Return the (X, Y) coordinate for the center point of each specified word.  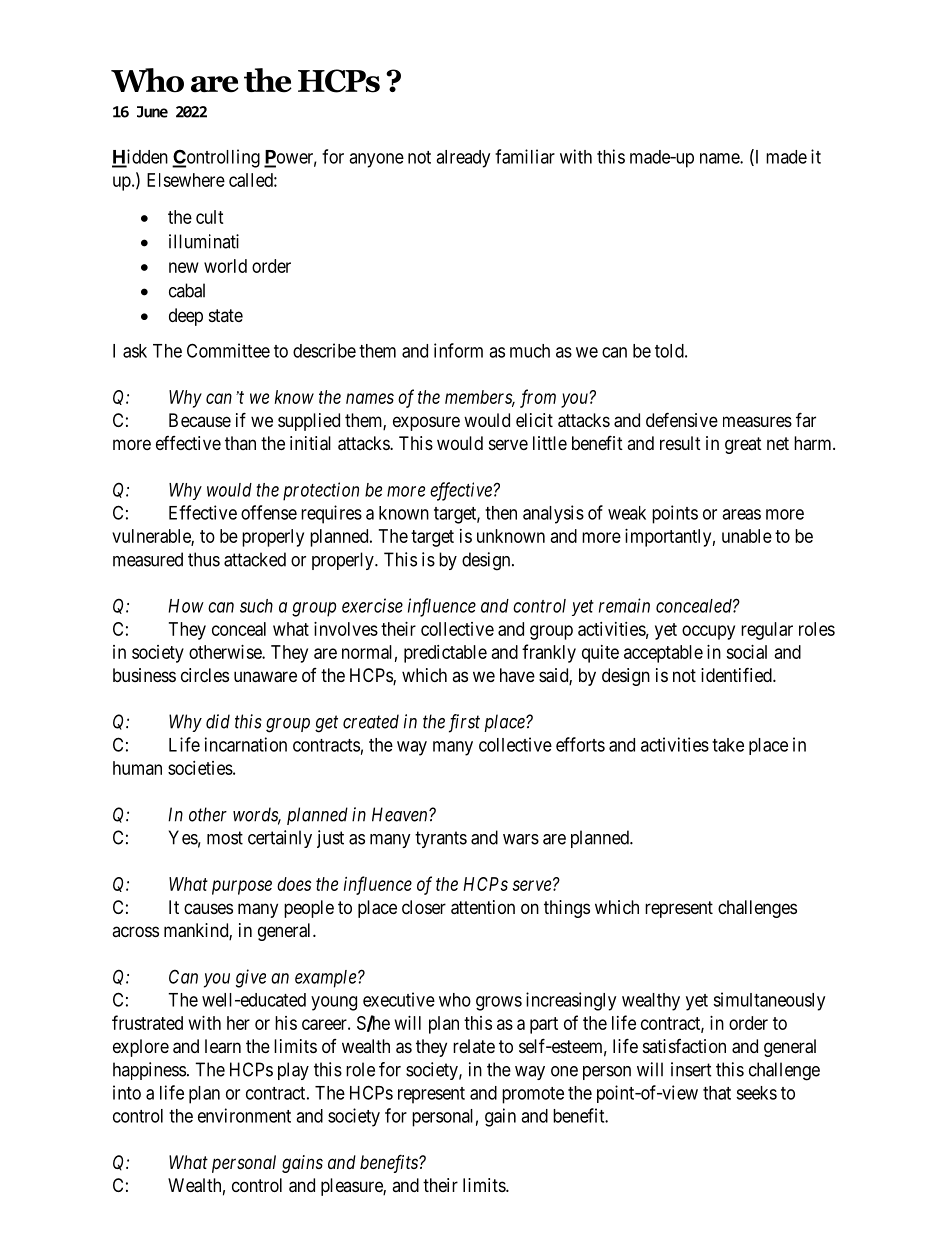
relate (474, 1046)
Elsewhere (186, 180)
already (463, 159)
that (717, 1093)
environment (244, 1115)
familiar (525, 156)
